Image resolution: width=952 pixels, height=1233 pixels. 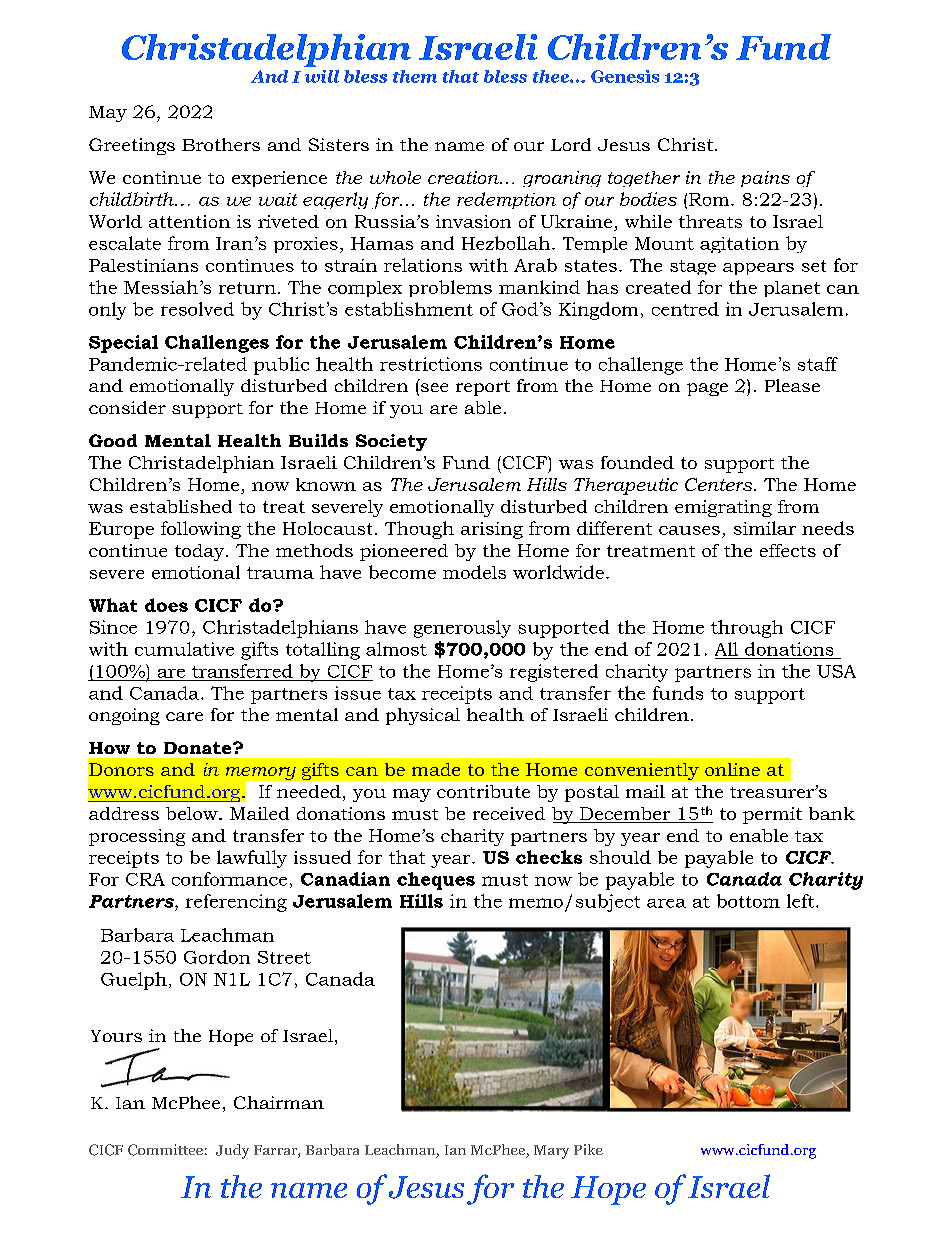 I want to click on Good, so click(x=113, y=440).
